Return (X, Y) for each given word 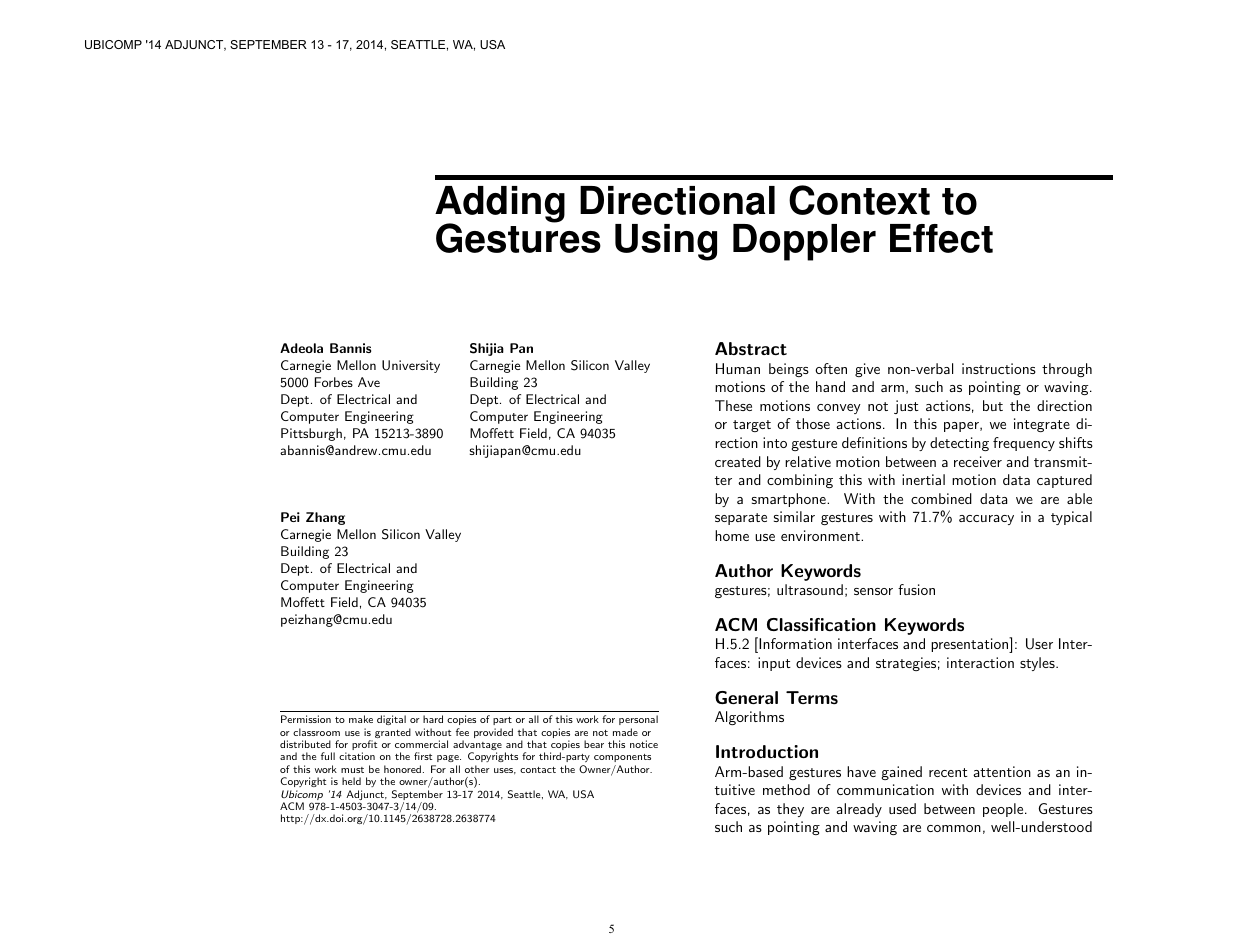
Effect (941, 238)
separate (741, 519)
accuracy (986, 520)
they (790, 810)
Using (666, 242)
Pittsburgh (311, 434)
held (351, 781)
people (1003, 810)
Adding (500, 205)
